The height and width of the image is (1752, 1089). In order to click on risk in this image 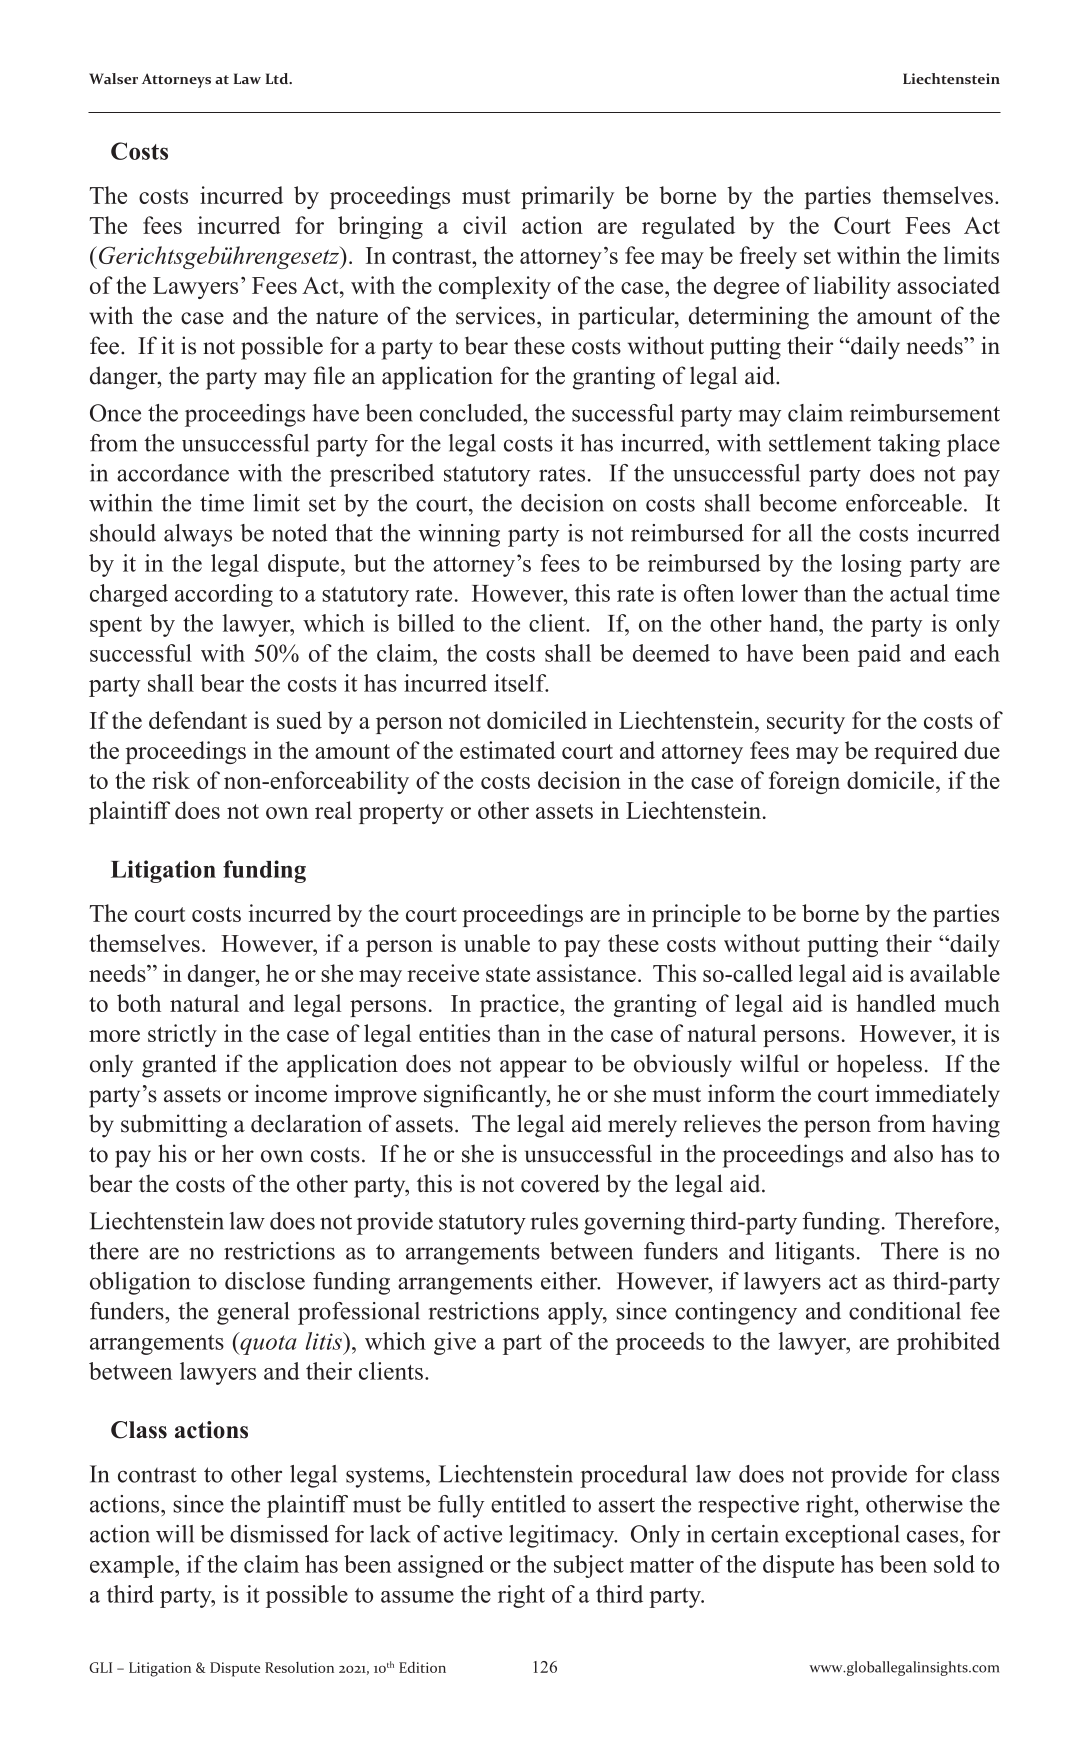, I will do `click(171, 780)`.
